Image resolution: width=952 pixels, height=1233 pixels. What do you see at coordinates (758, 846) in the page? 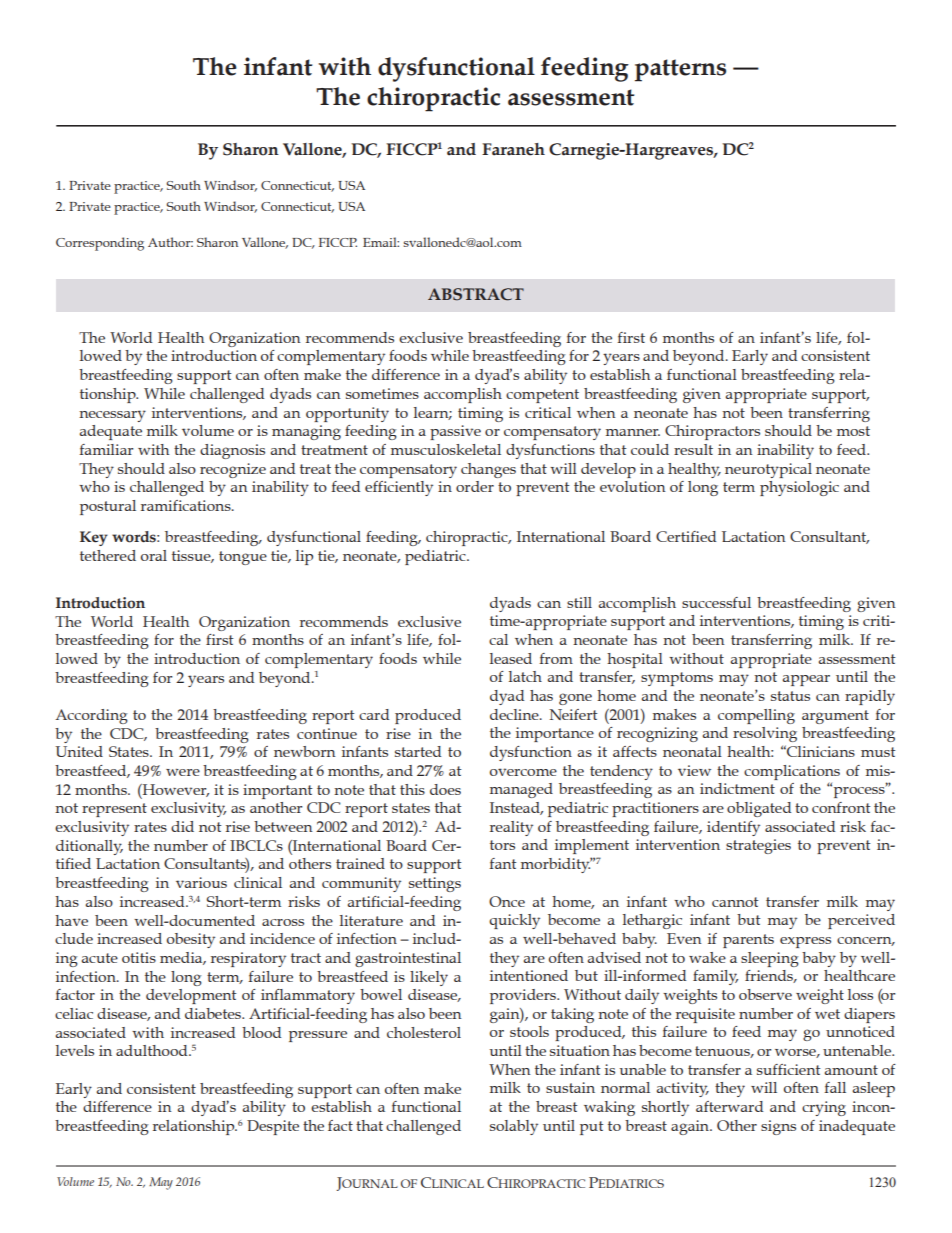
I see `strategies` at bounding box center [758, 846].
